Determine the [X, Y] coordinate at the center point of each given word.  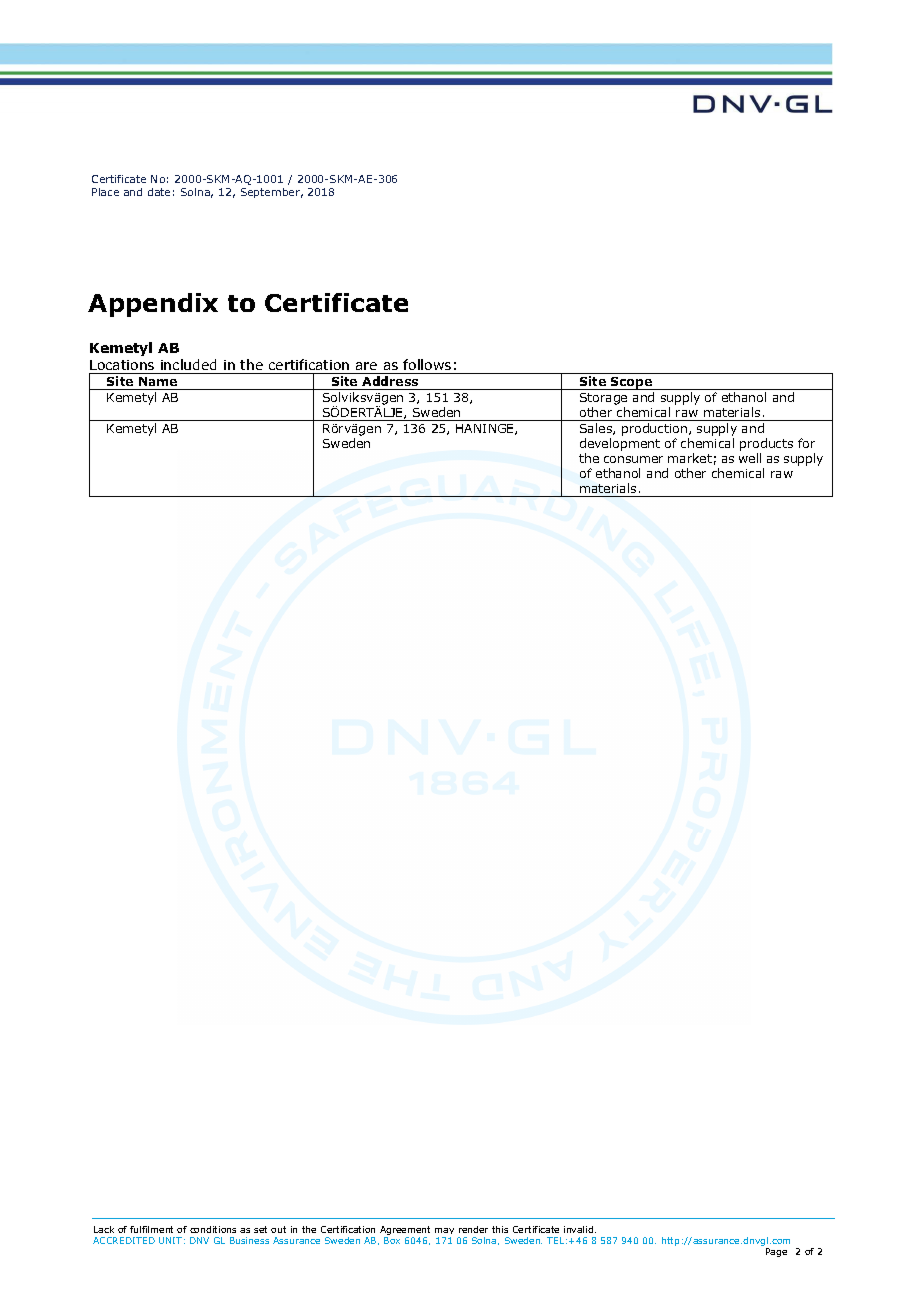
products [766, 444]
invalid [580, 1229]
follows [427, 364]
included [188, 364]
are [366, 366]
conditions [213, 1229]
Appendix [153, 305]
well [750, 458]
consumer [633, 459]
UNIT [170, 1240]
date [159, 192]
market [690, 458]
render [473, 1229]
